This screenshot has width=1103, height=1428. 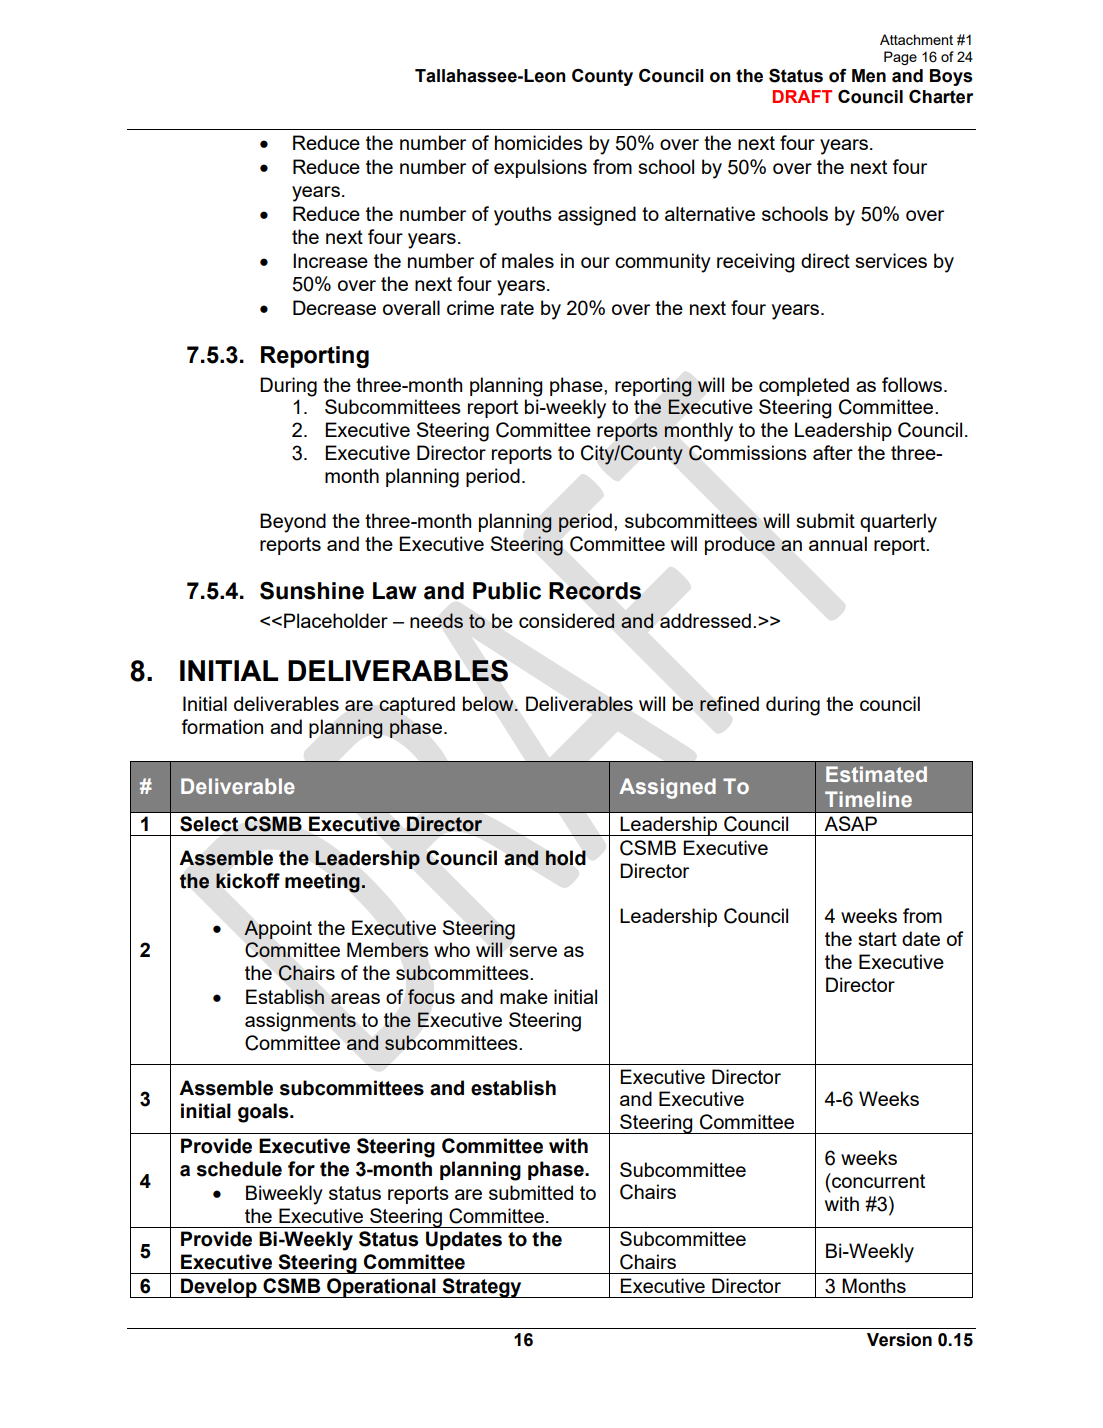 I want to click on start, so click(x=877, y=939).
